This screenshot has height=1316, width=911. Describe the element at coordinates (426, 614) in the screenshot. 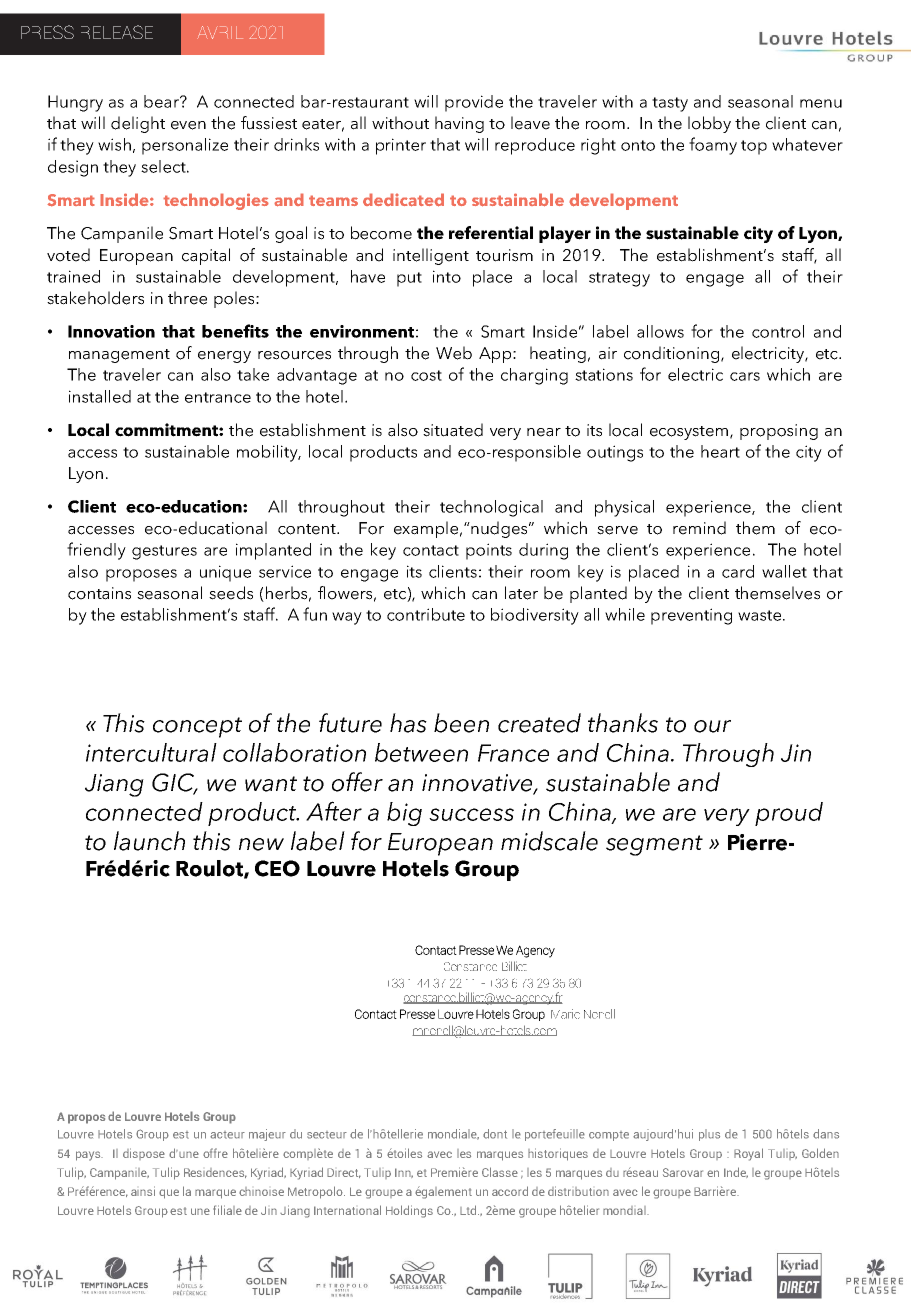

I see `contribute` at that location.
